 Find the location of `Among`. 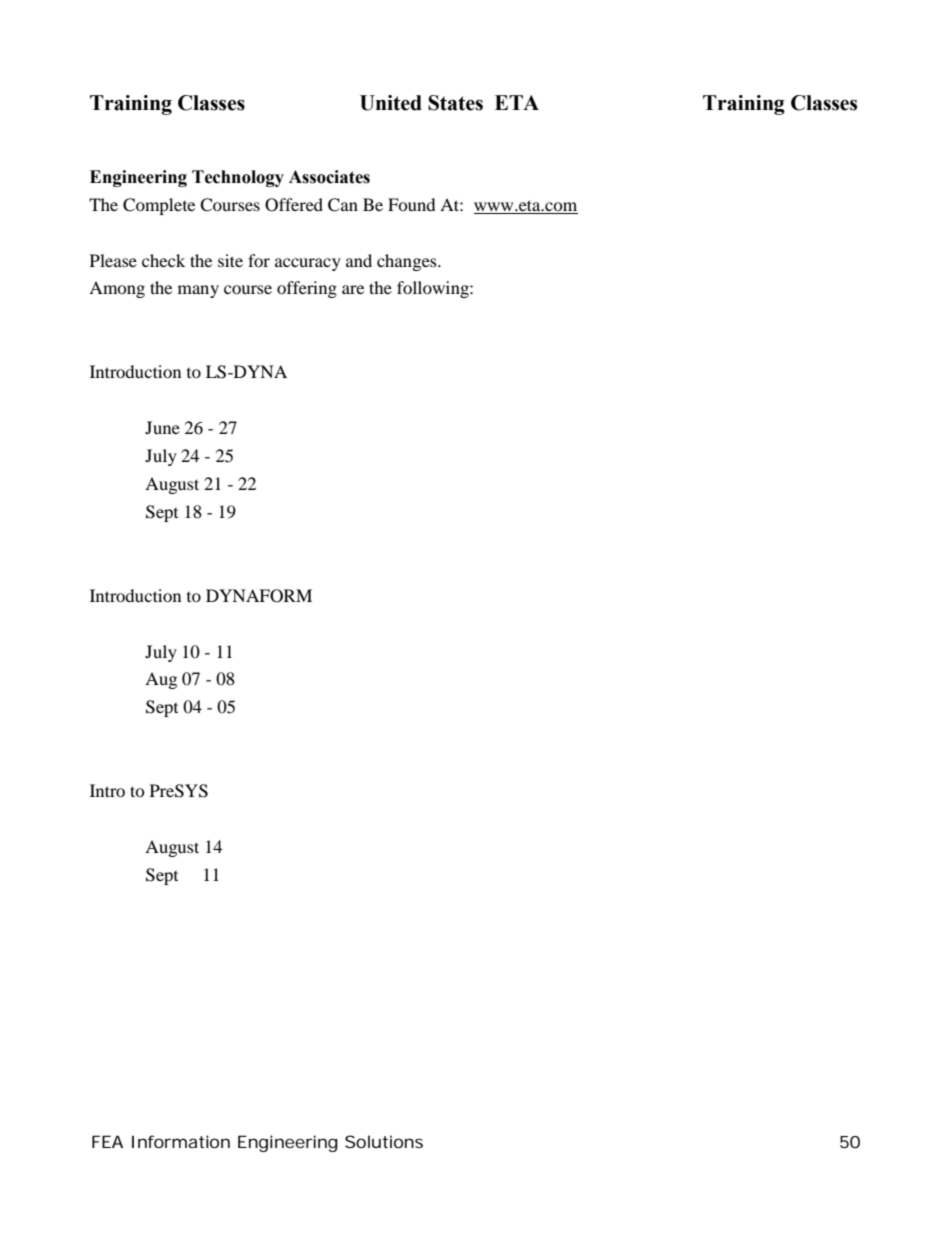

Among is located at coordinates (117, 289).
